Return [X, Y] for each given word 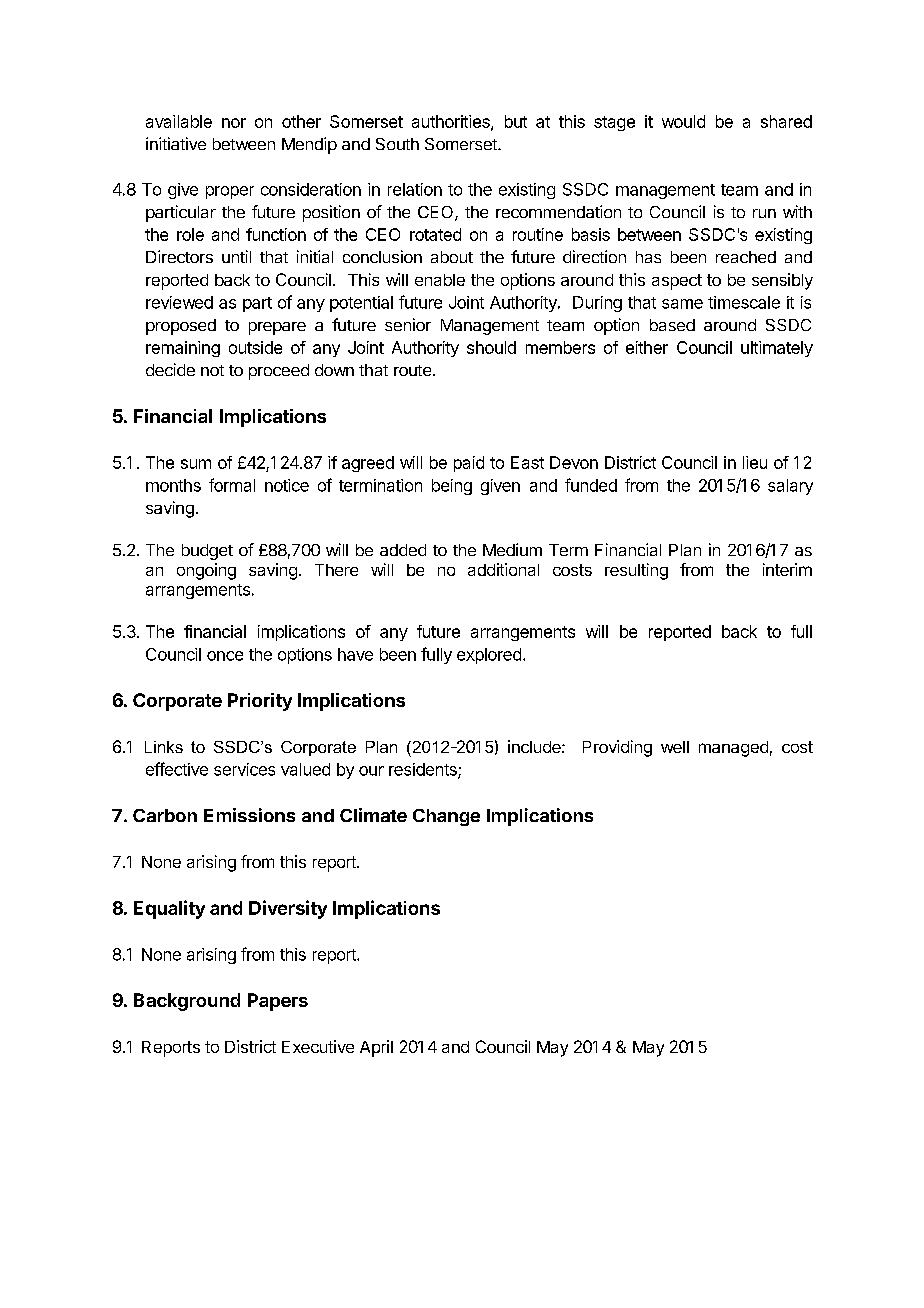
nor [234, 123]
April [376, 1048]
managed [733, 749]
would [683, 121]
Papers [278, 1002]
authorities [452, 122]
